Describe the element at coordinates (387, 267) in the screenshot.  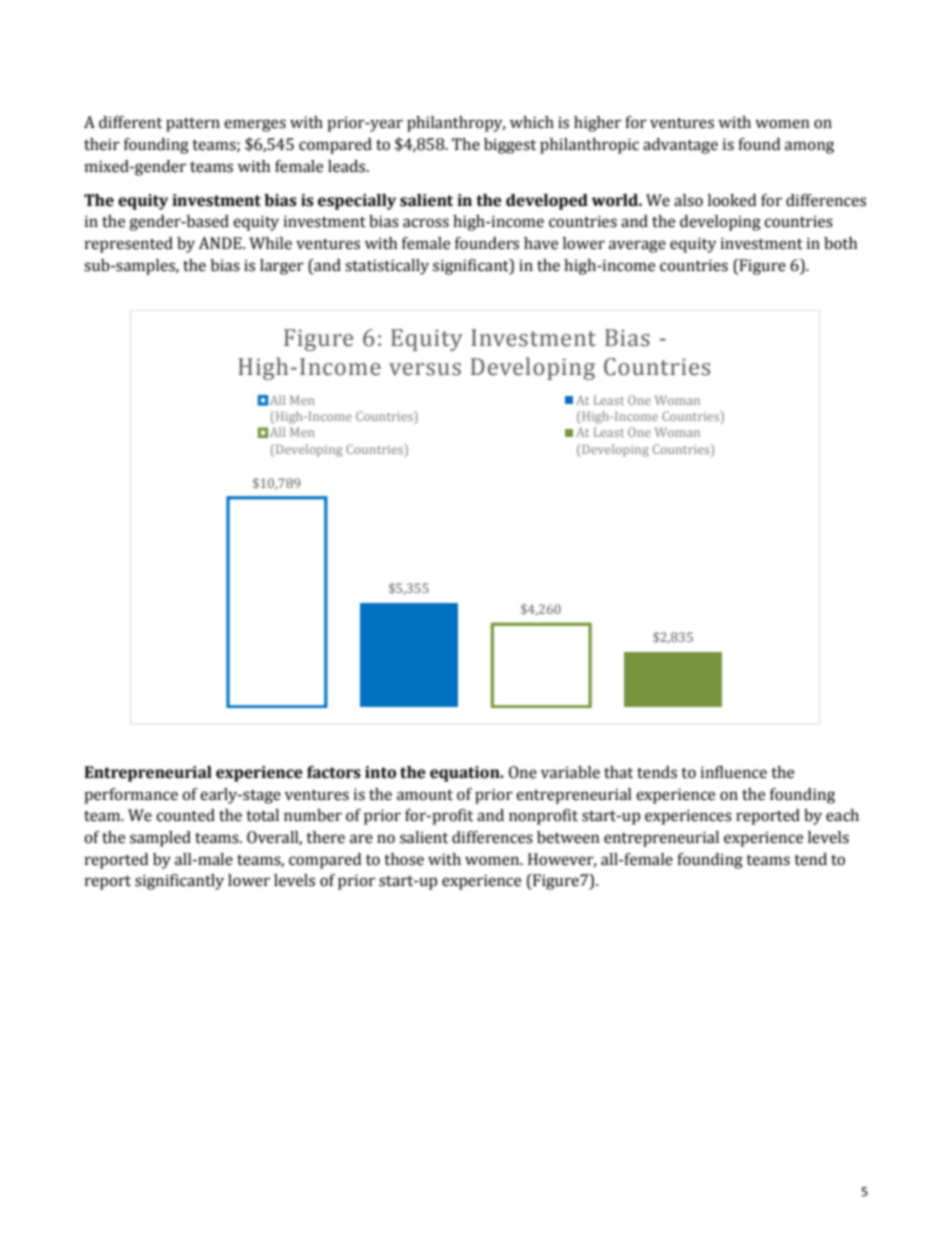
I see `statistically` at that location.
